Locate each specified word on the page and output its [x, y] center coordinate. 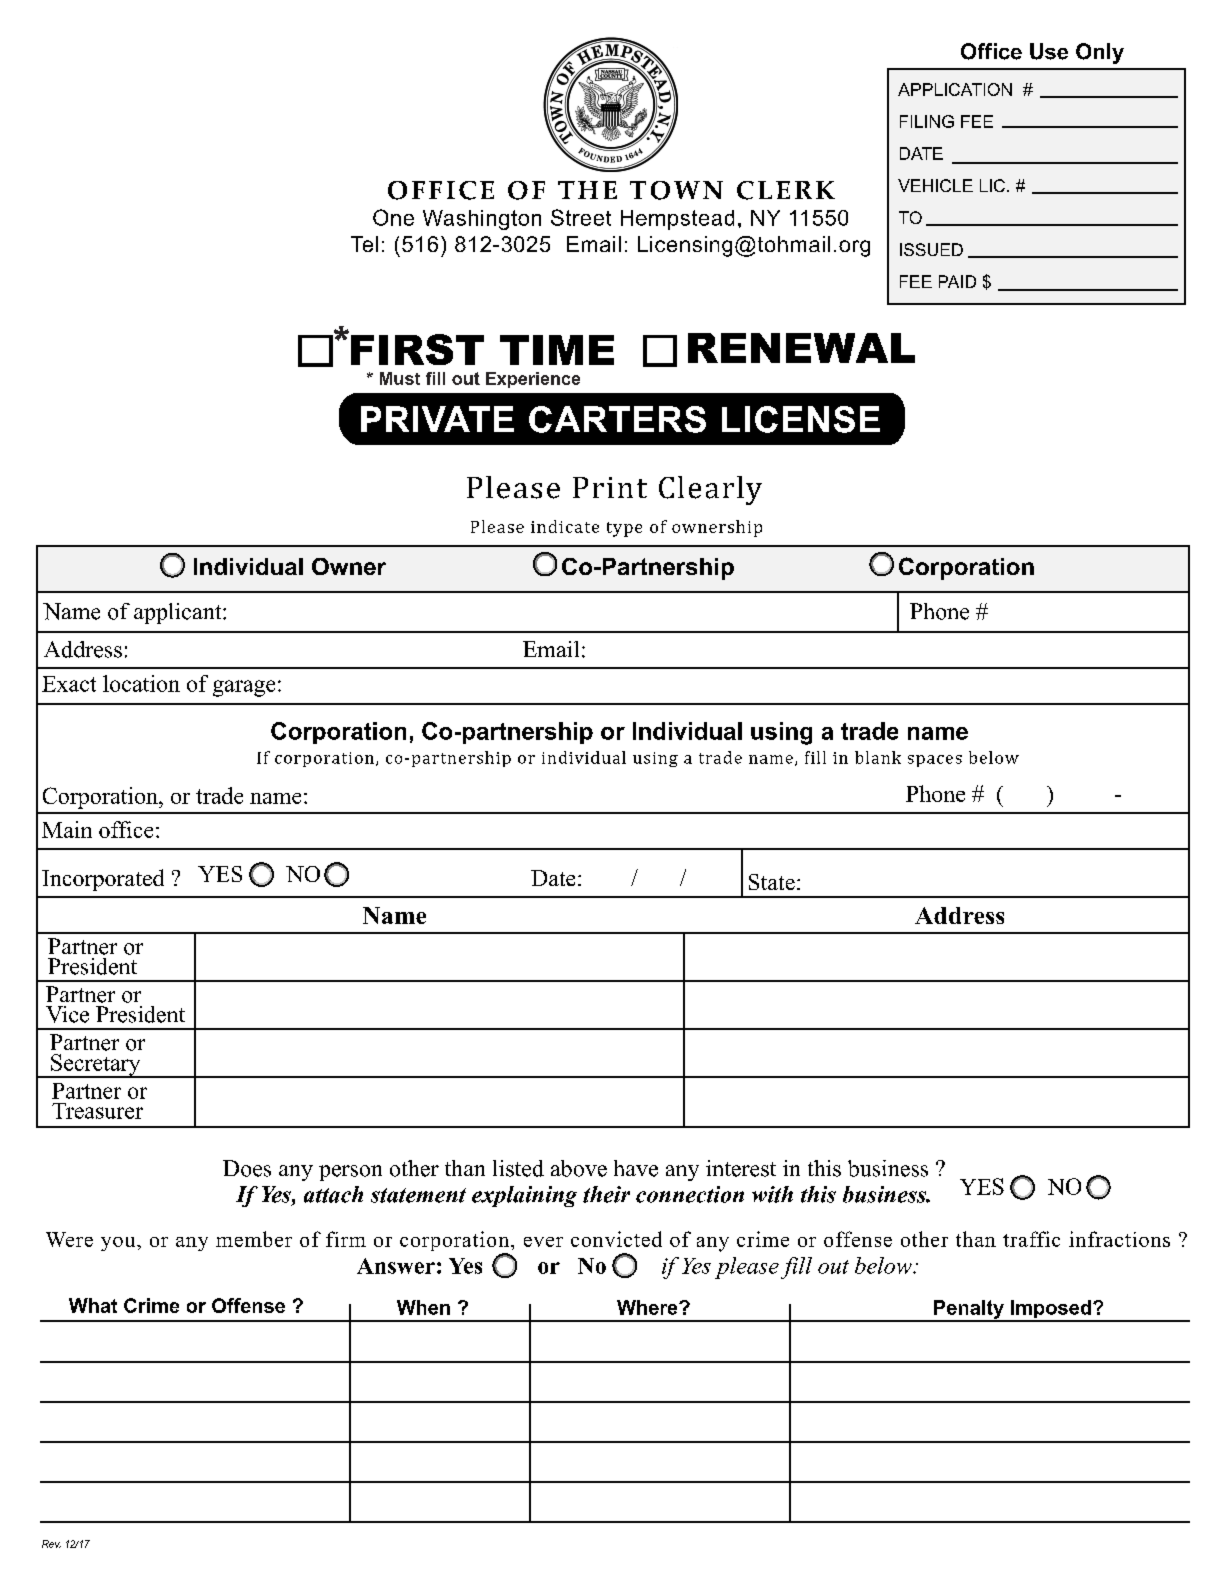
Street [581, 217]
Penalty [969, 1310]
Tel [364, 244]
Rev [51, 1544]
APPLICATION [955, 89]
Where [648, 1307]
